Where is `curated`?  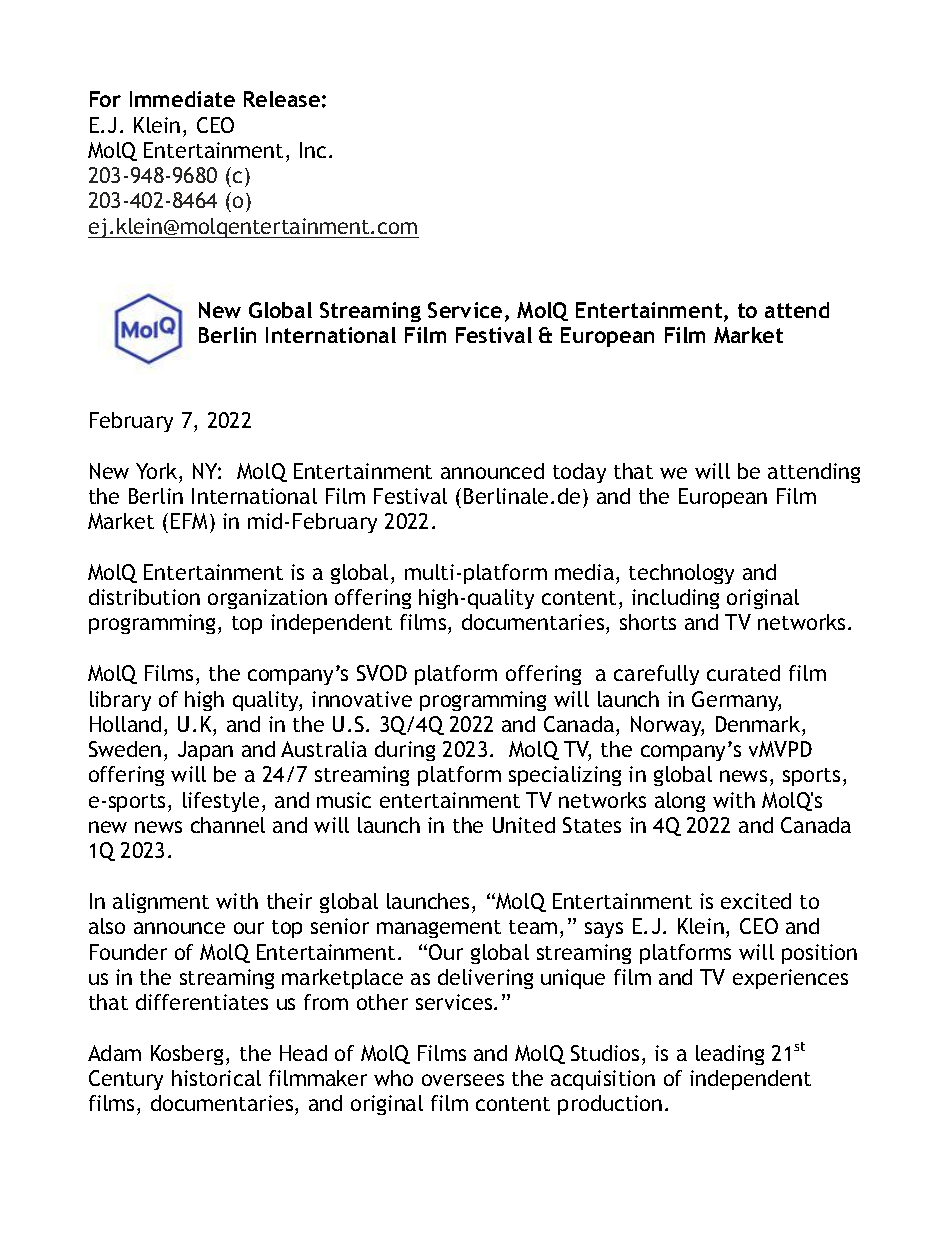
curated is located at coordinates (743, 673).
